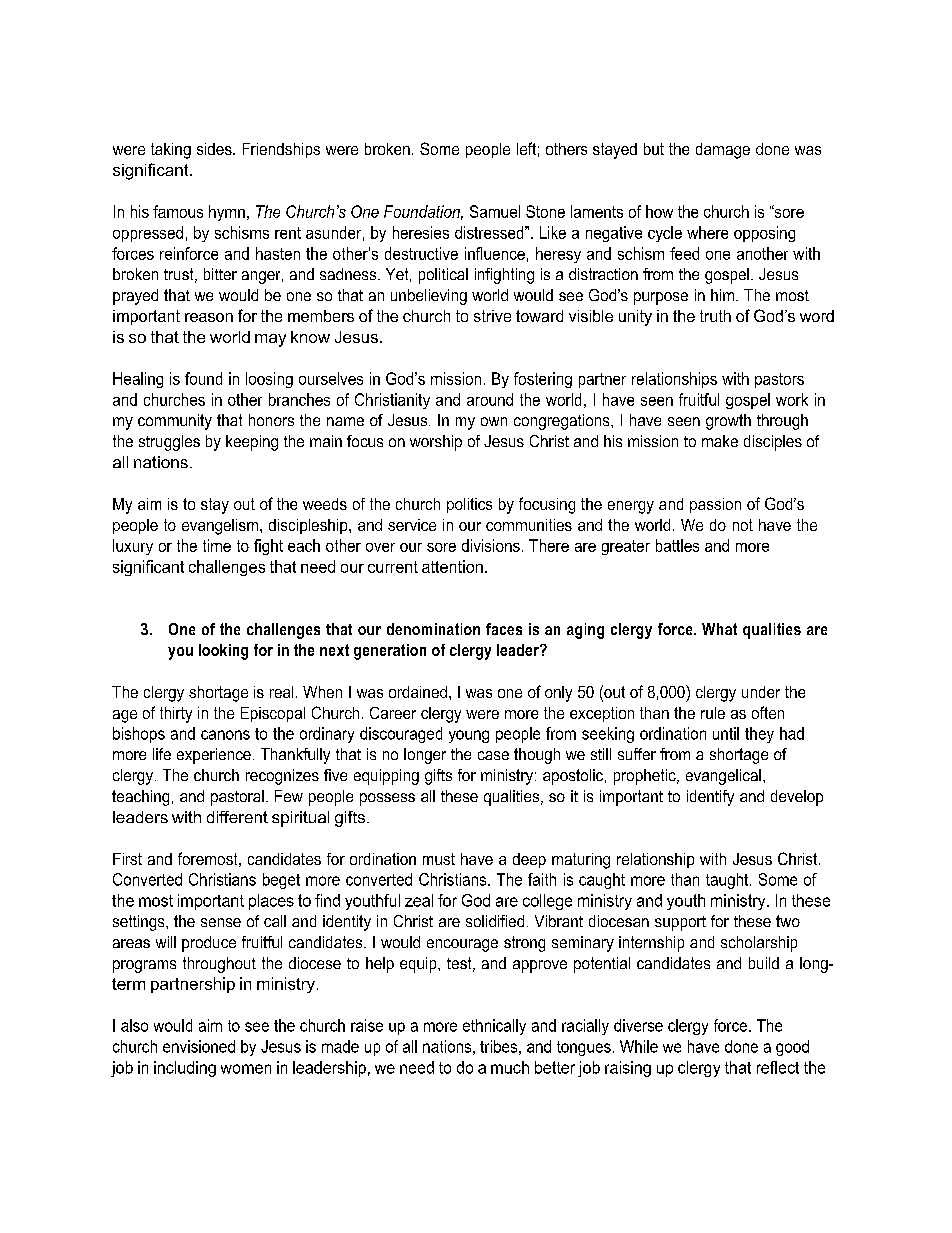 The width and height of the screenshot is (952, 1233). What do you see at coordinates (728, 422) in the screenshot?
I see `growth` at bounding box center [728, 422].
